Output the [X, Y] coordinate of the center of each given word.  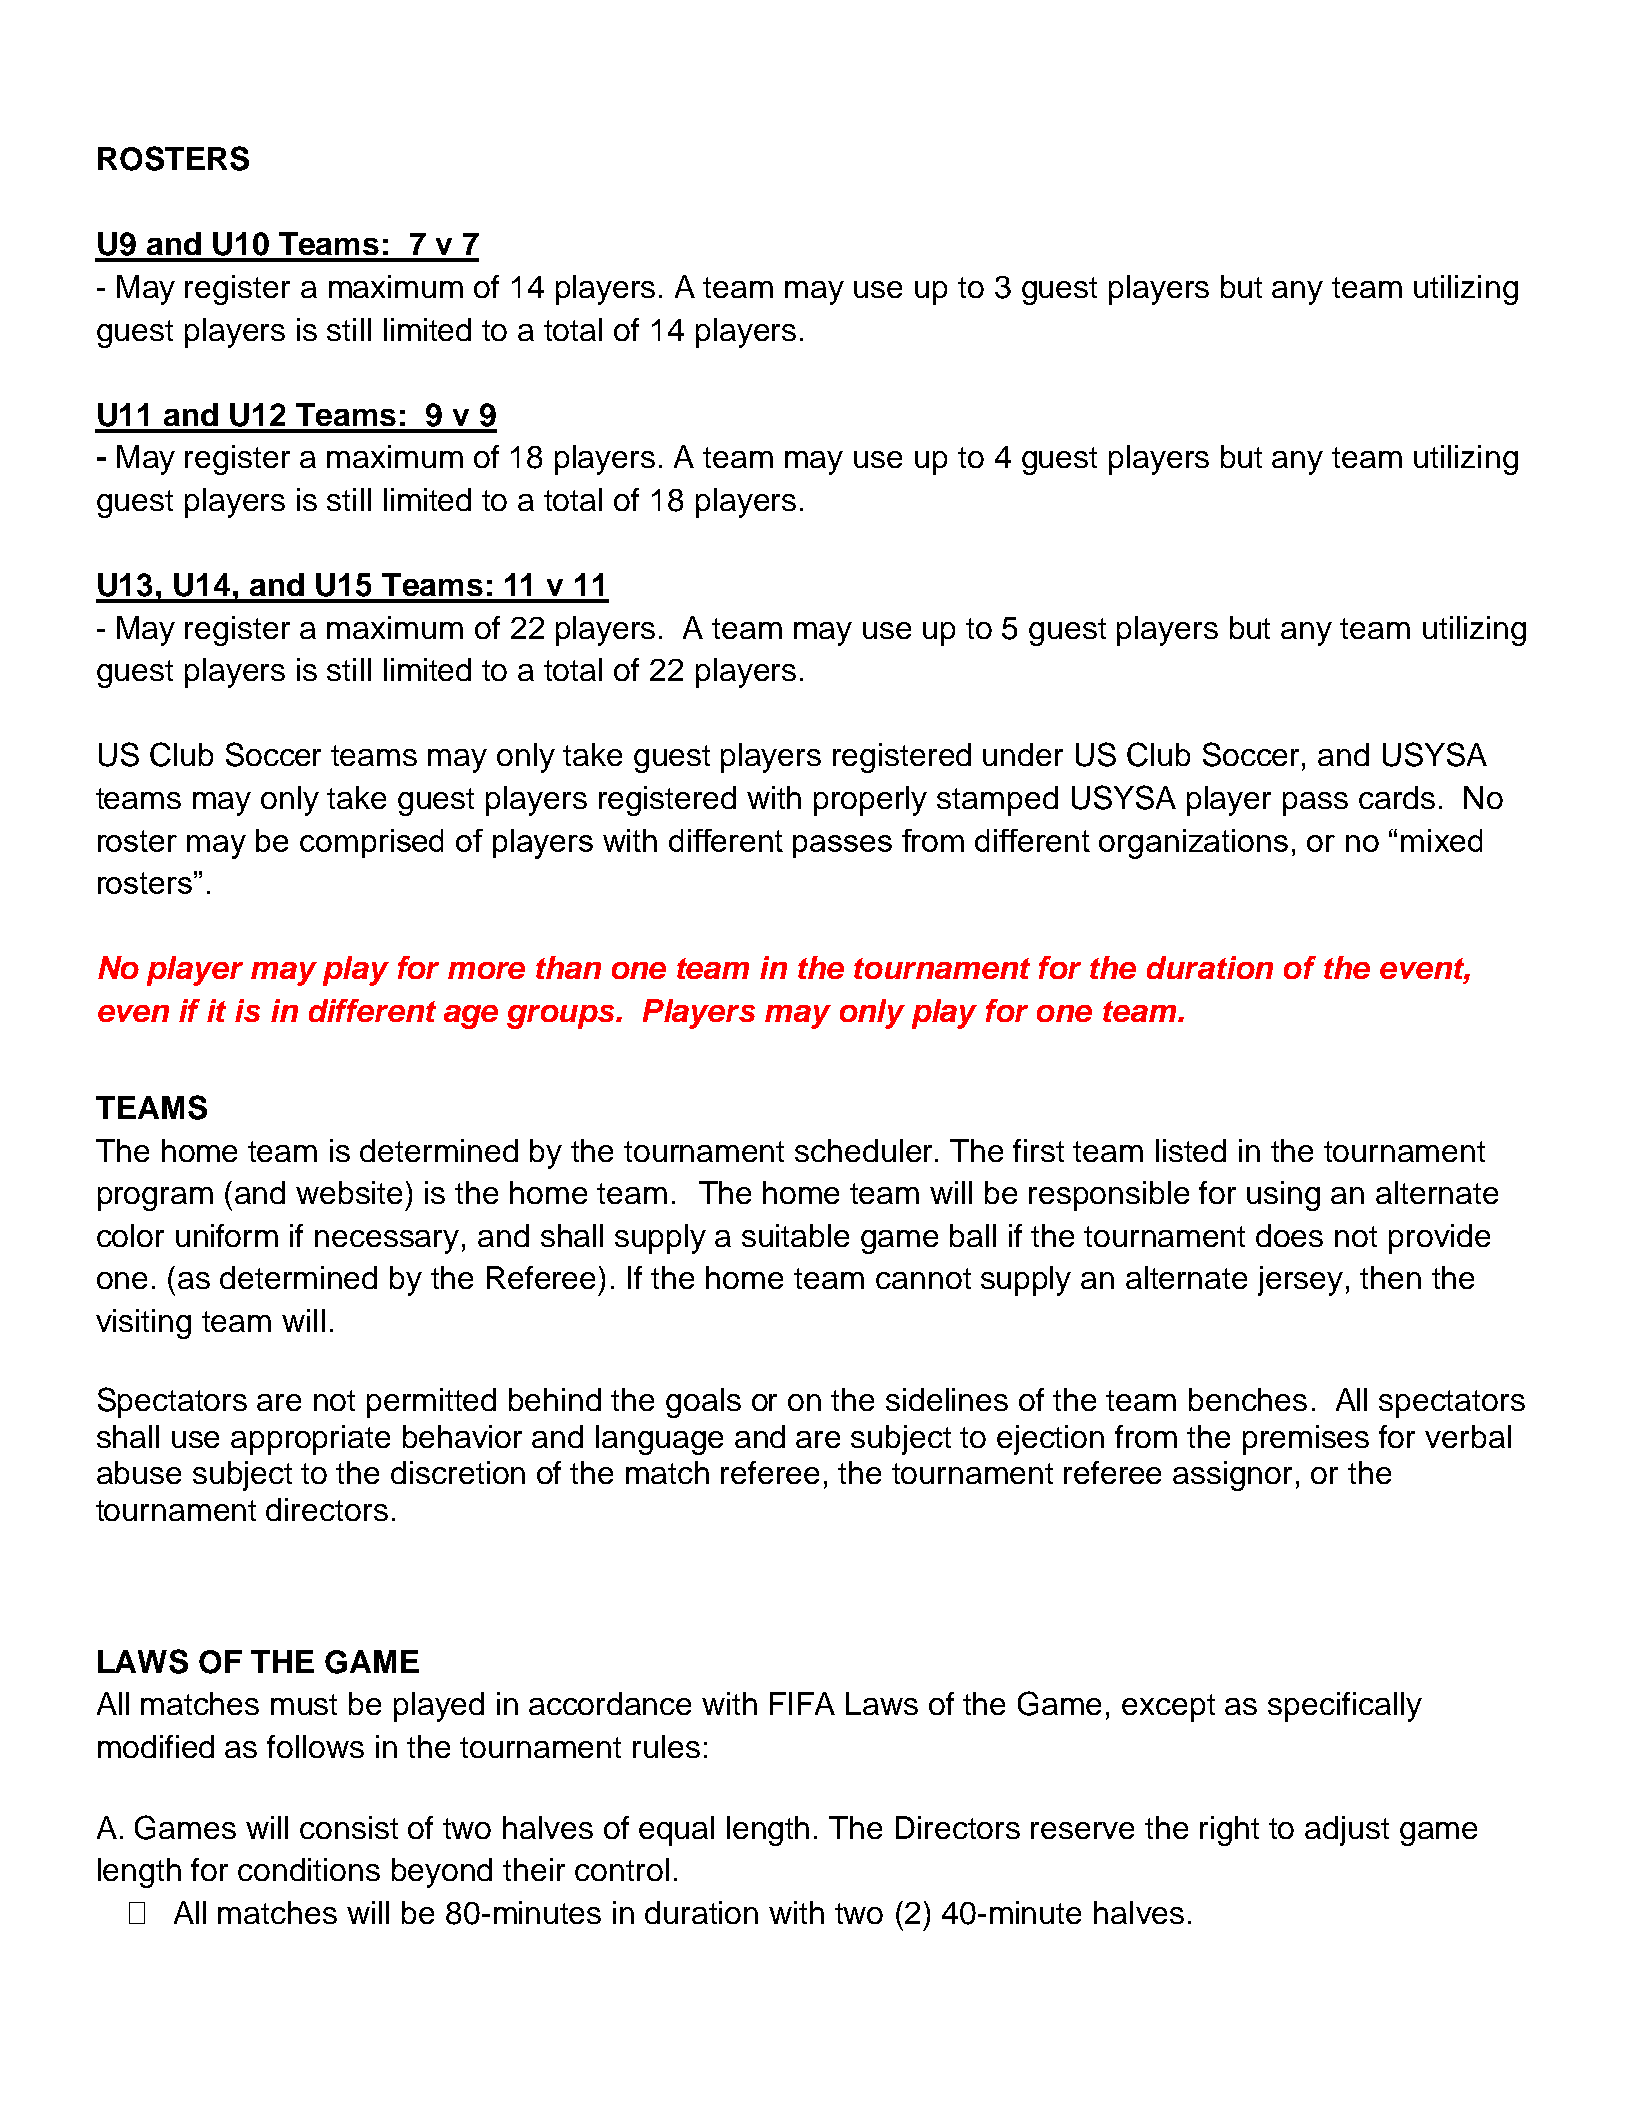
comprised [371, 843]
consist [349, 1827]
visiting [143, 1324]
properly [870, 801]
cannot [923, 1278]
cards [1397, 797]
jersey [1300, 1281]
